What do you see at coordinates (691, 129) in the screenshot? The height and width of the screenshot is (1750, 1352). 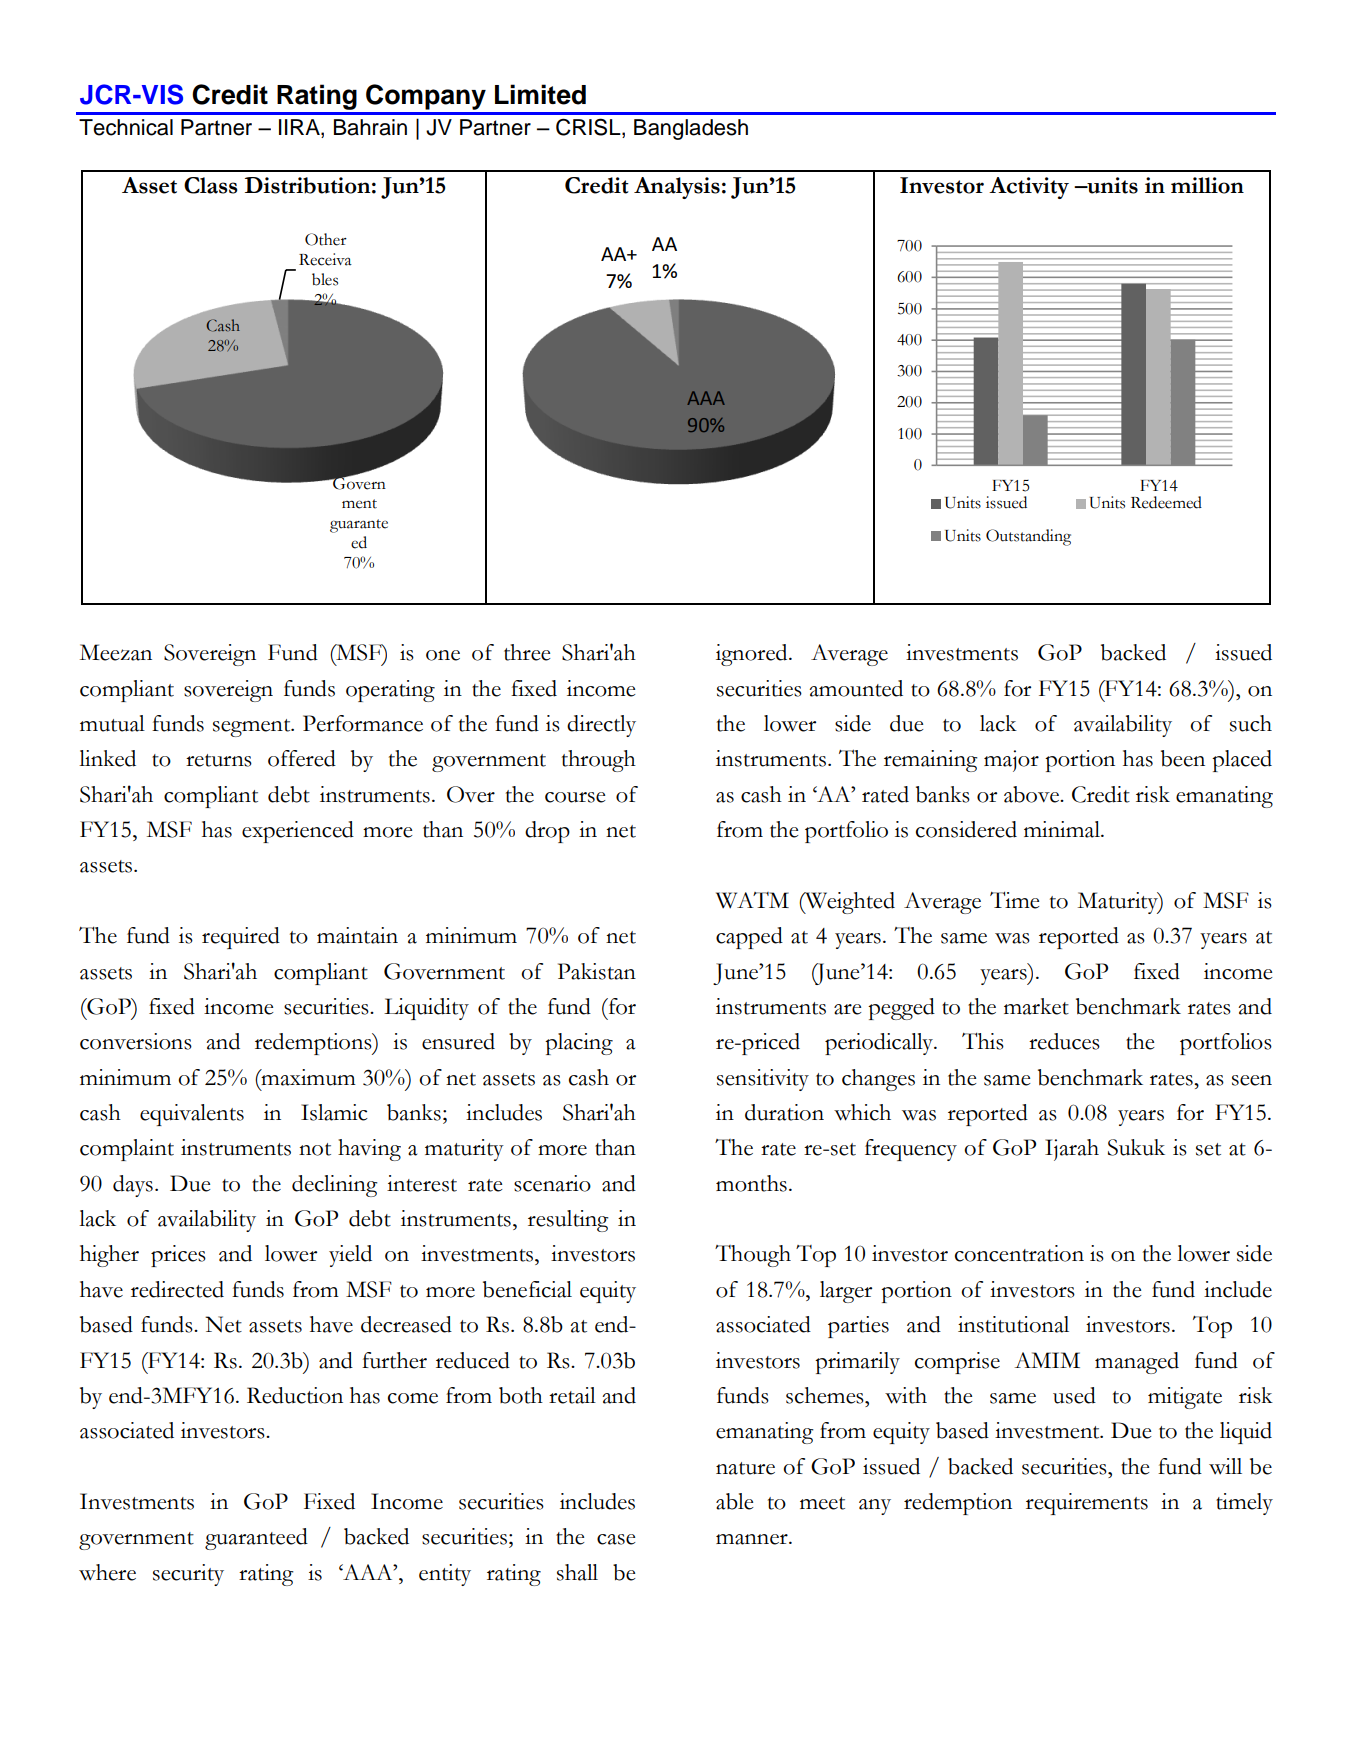 I see `Bangladesh` at bounding box center [691, 129].
